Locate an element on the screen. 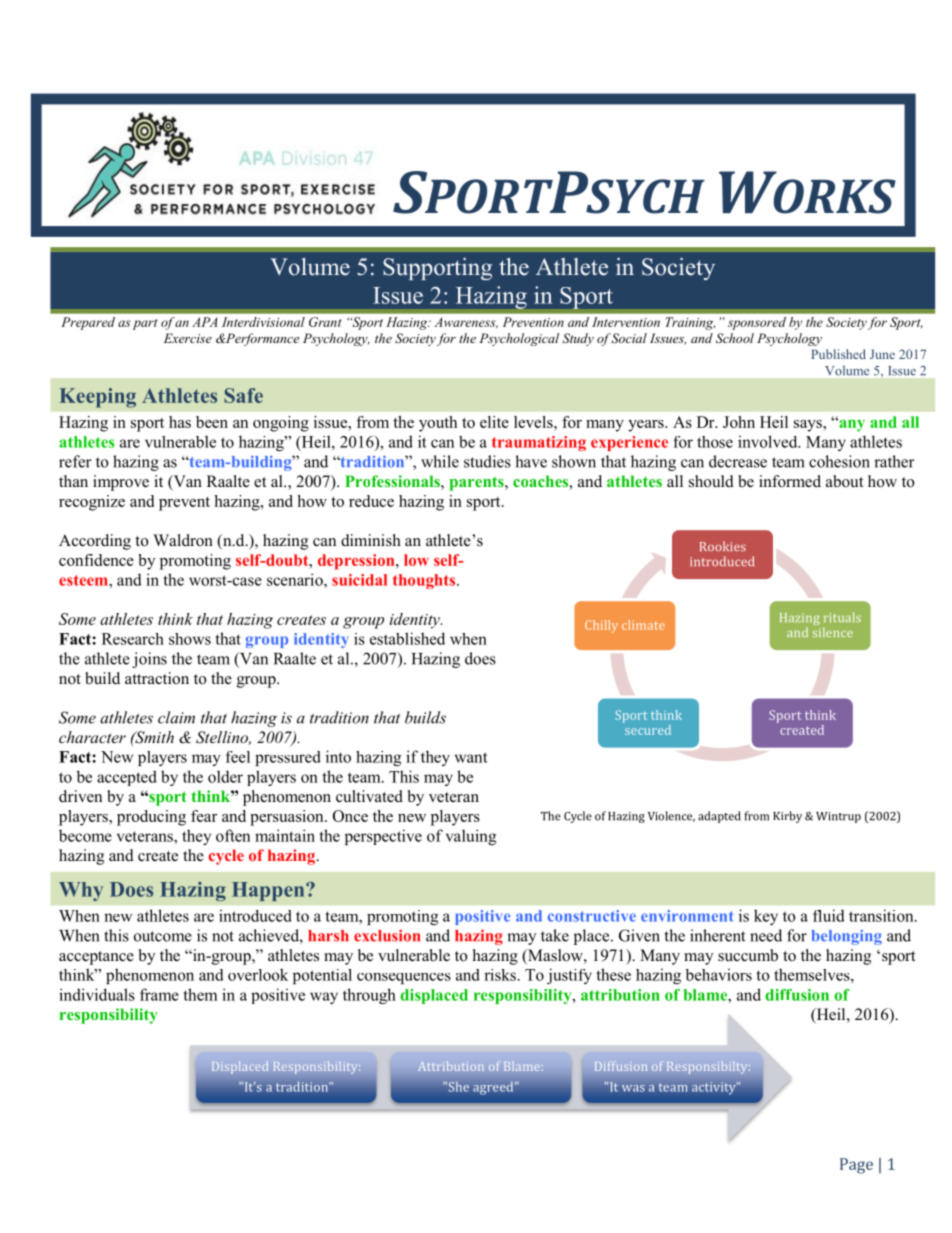  studies is located at coordinates (487, 461).
